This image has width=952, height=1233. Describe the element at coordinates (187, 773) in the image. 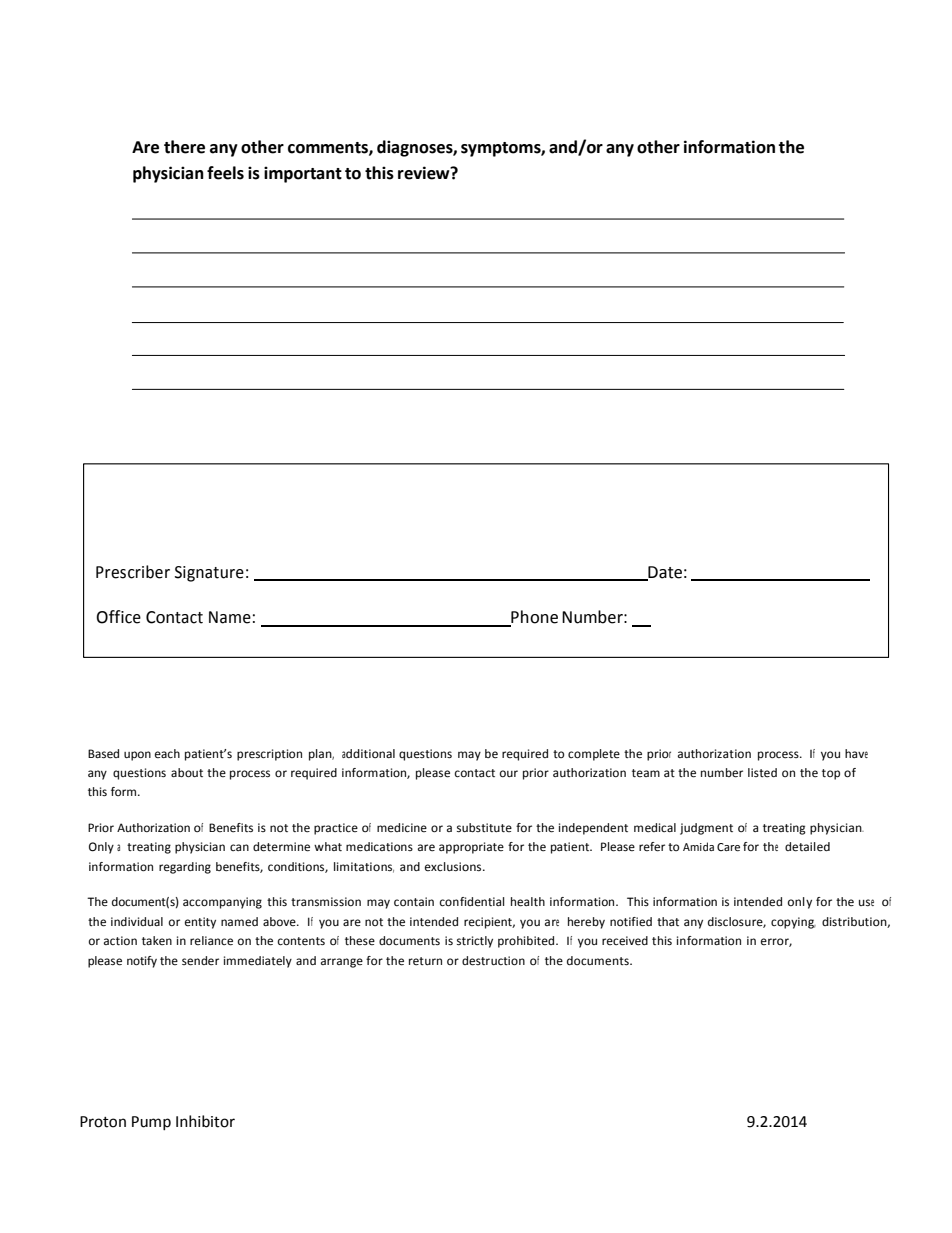

I see `about` at that location.
